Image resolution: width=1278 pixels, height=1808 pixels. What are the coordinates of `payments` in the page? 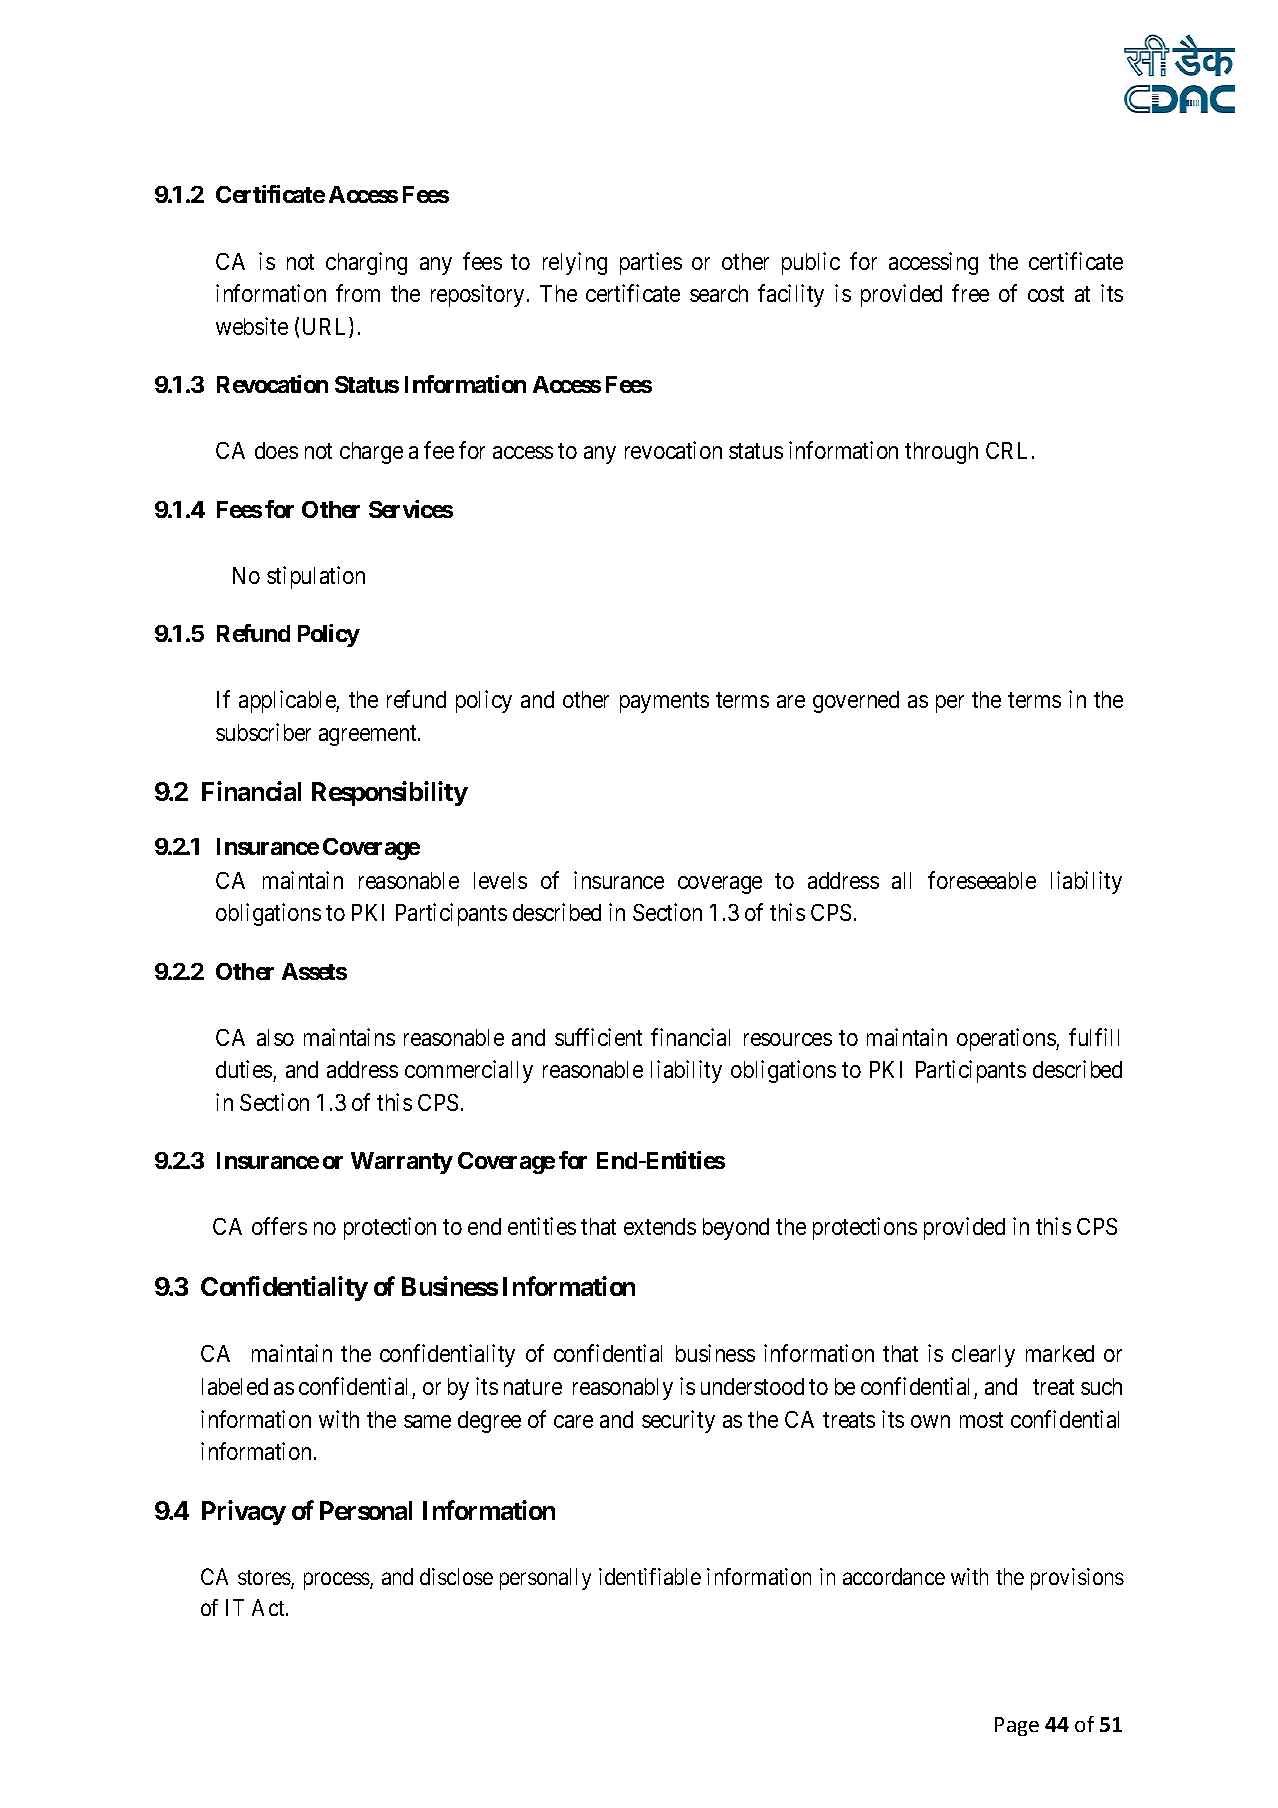 It's located at (664, 703).
